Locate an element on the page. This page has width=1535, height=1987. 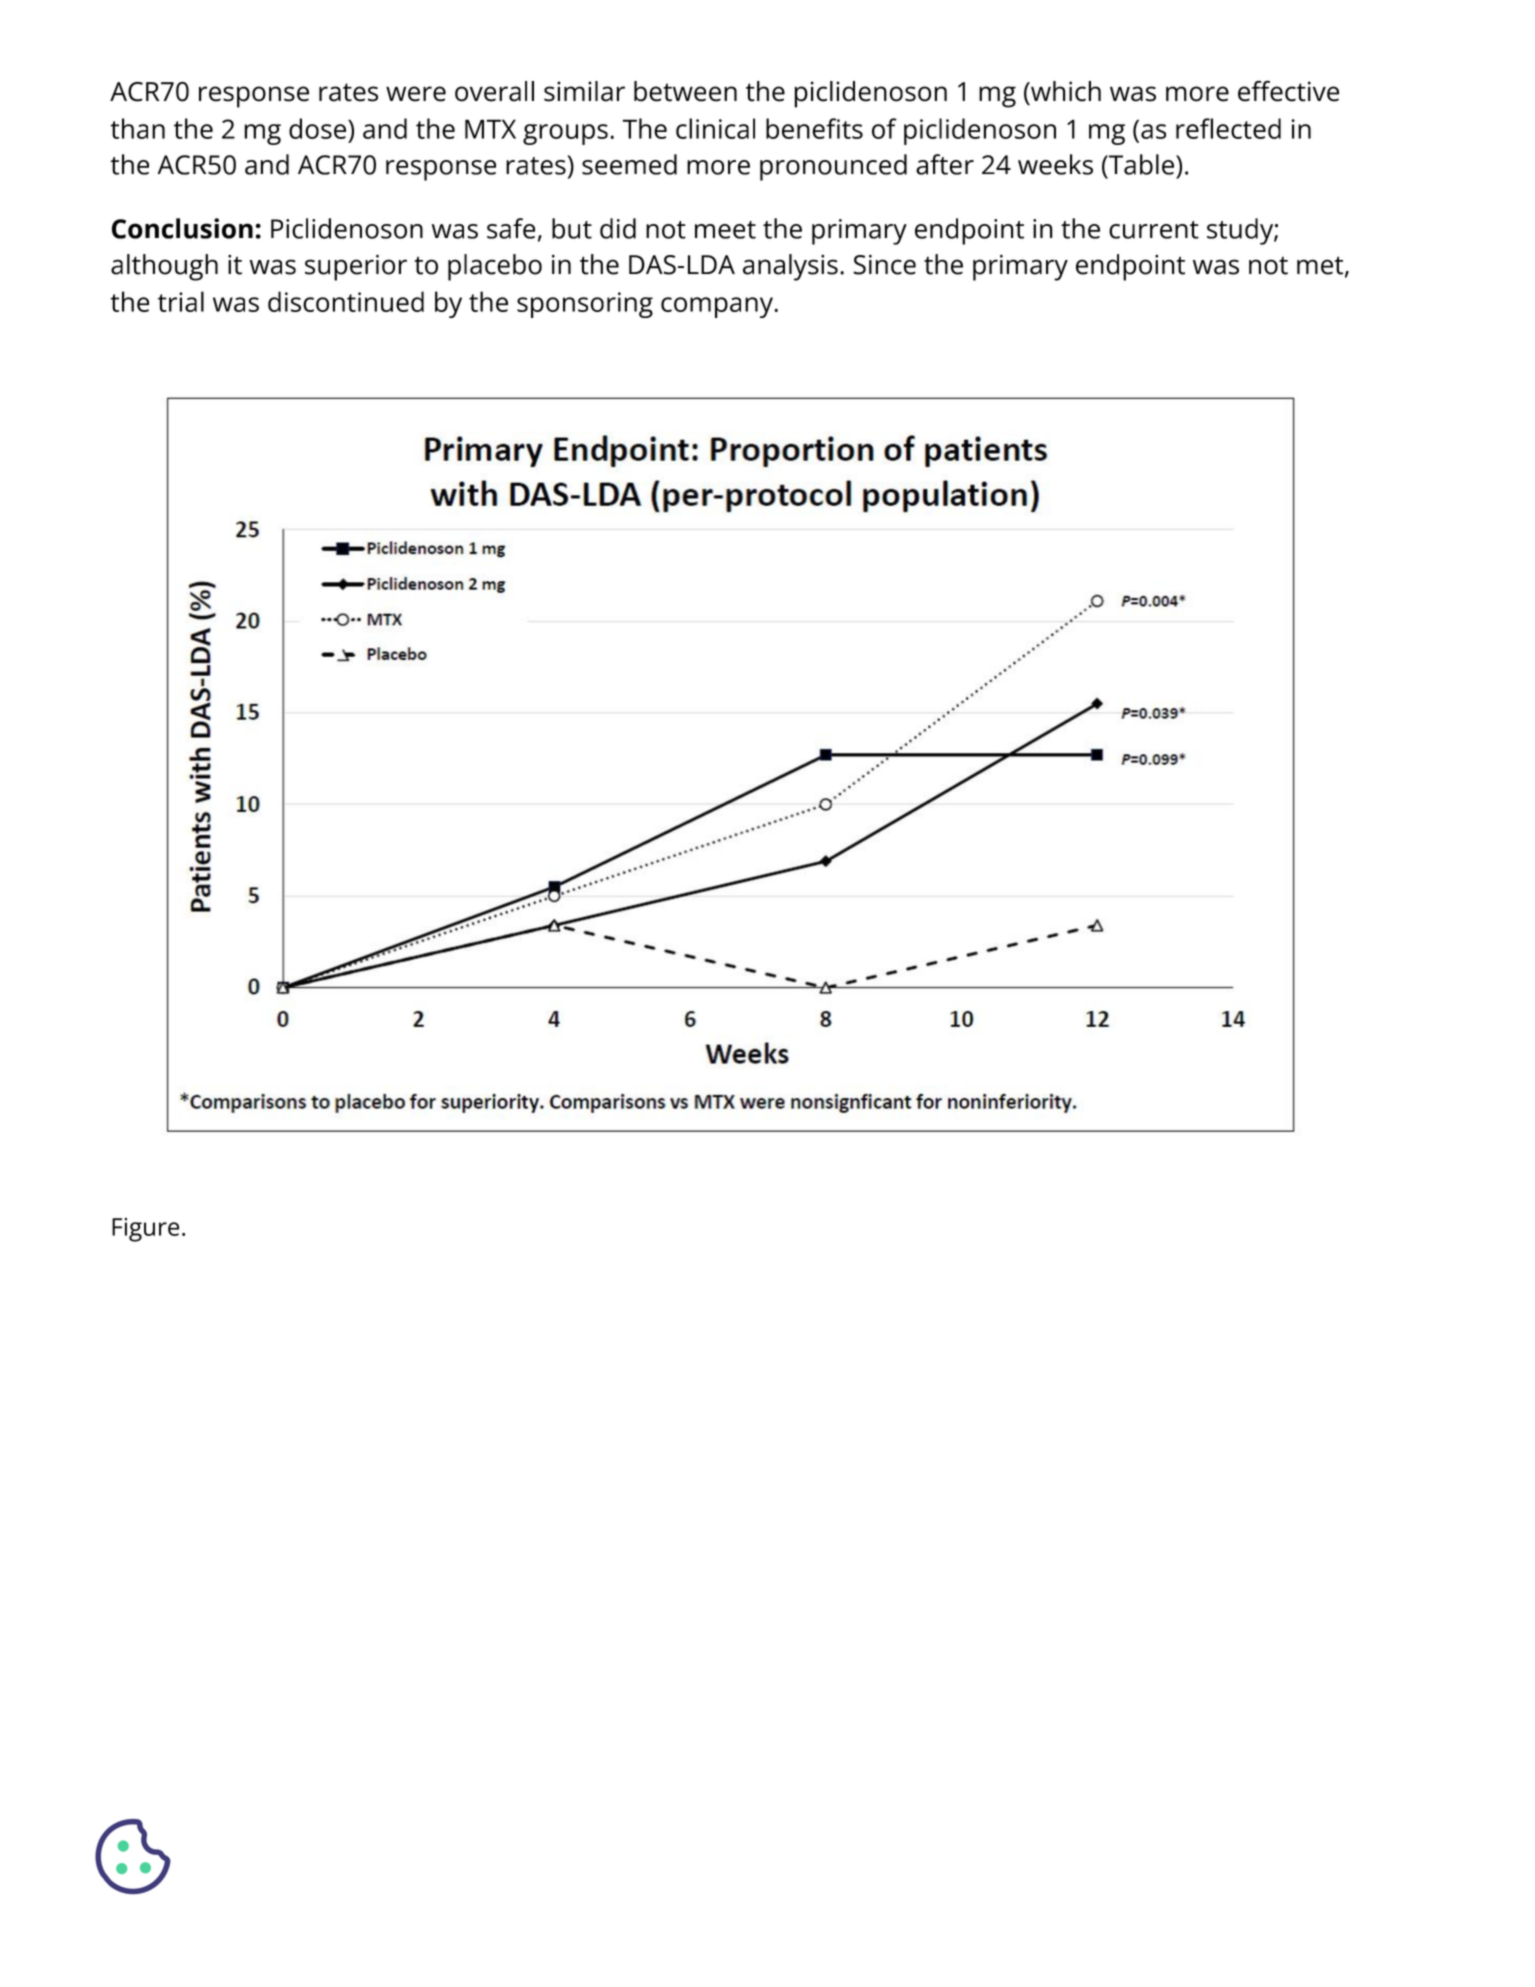
meet is located at coordinates (725, 230).
